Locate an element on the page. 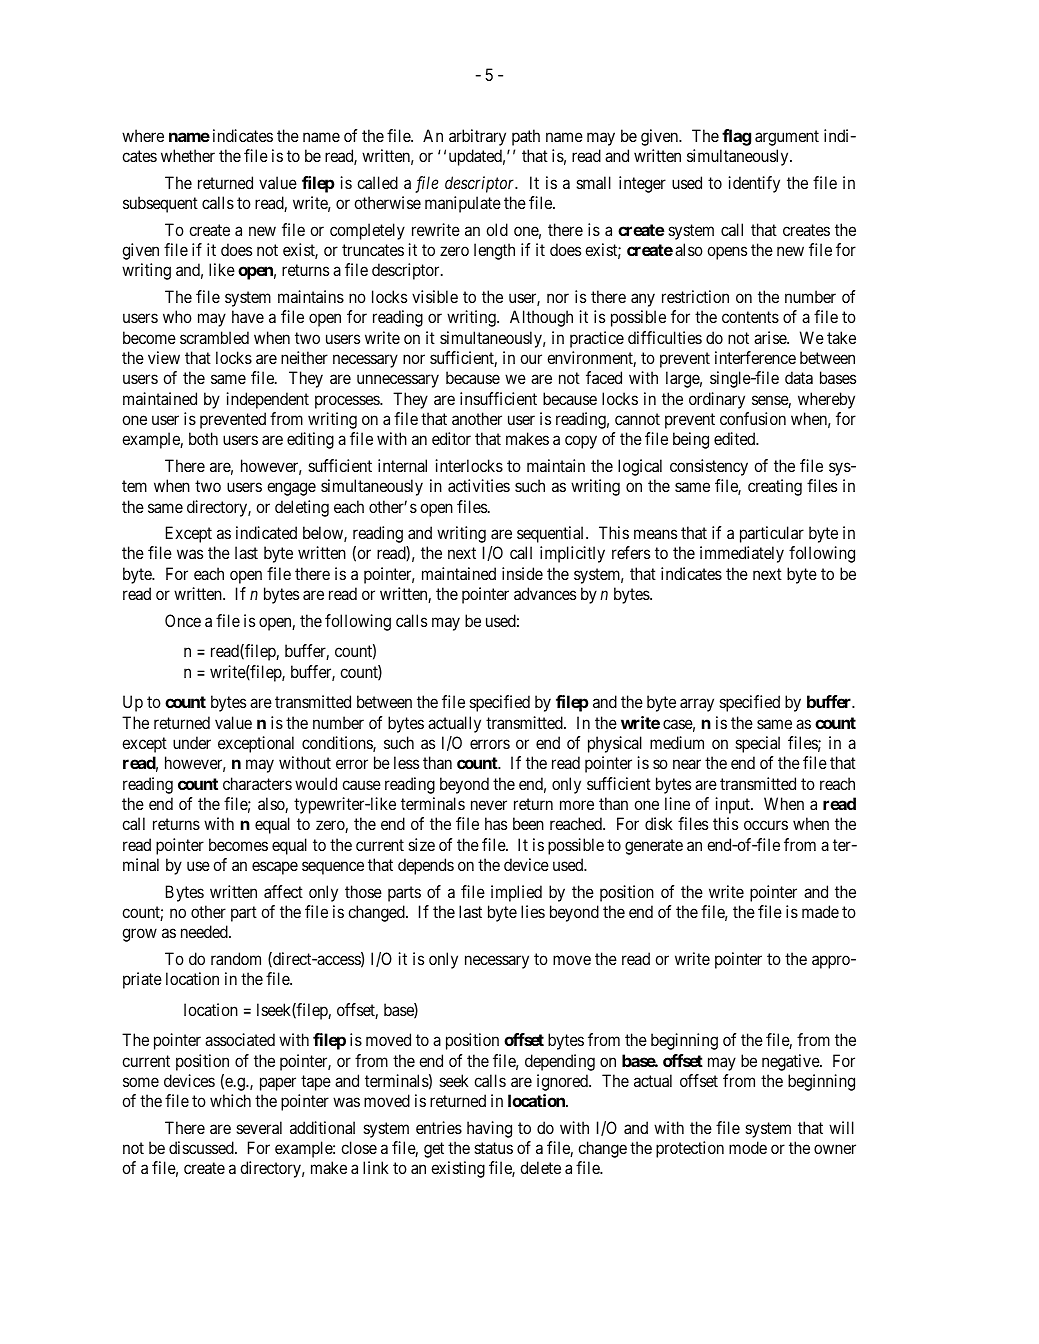  several is located at coordinates (259, 1127).
